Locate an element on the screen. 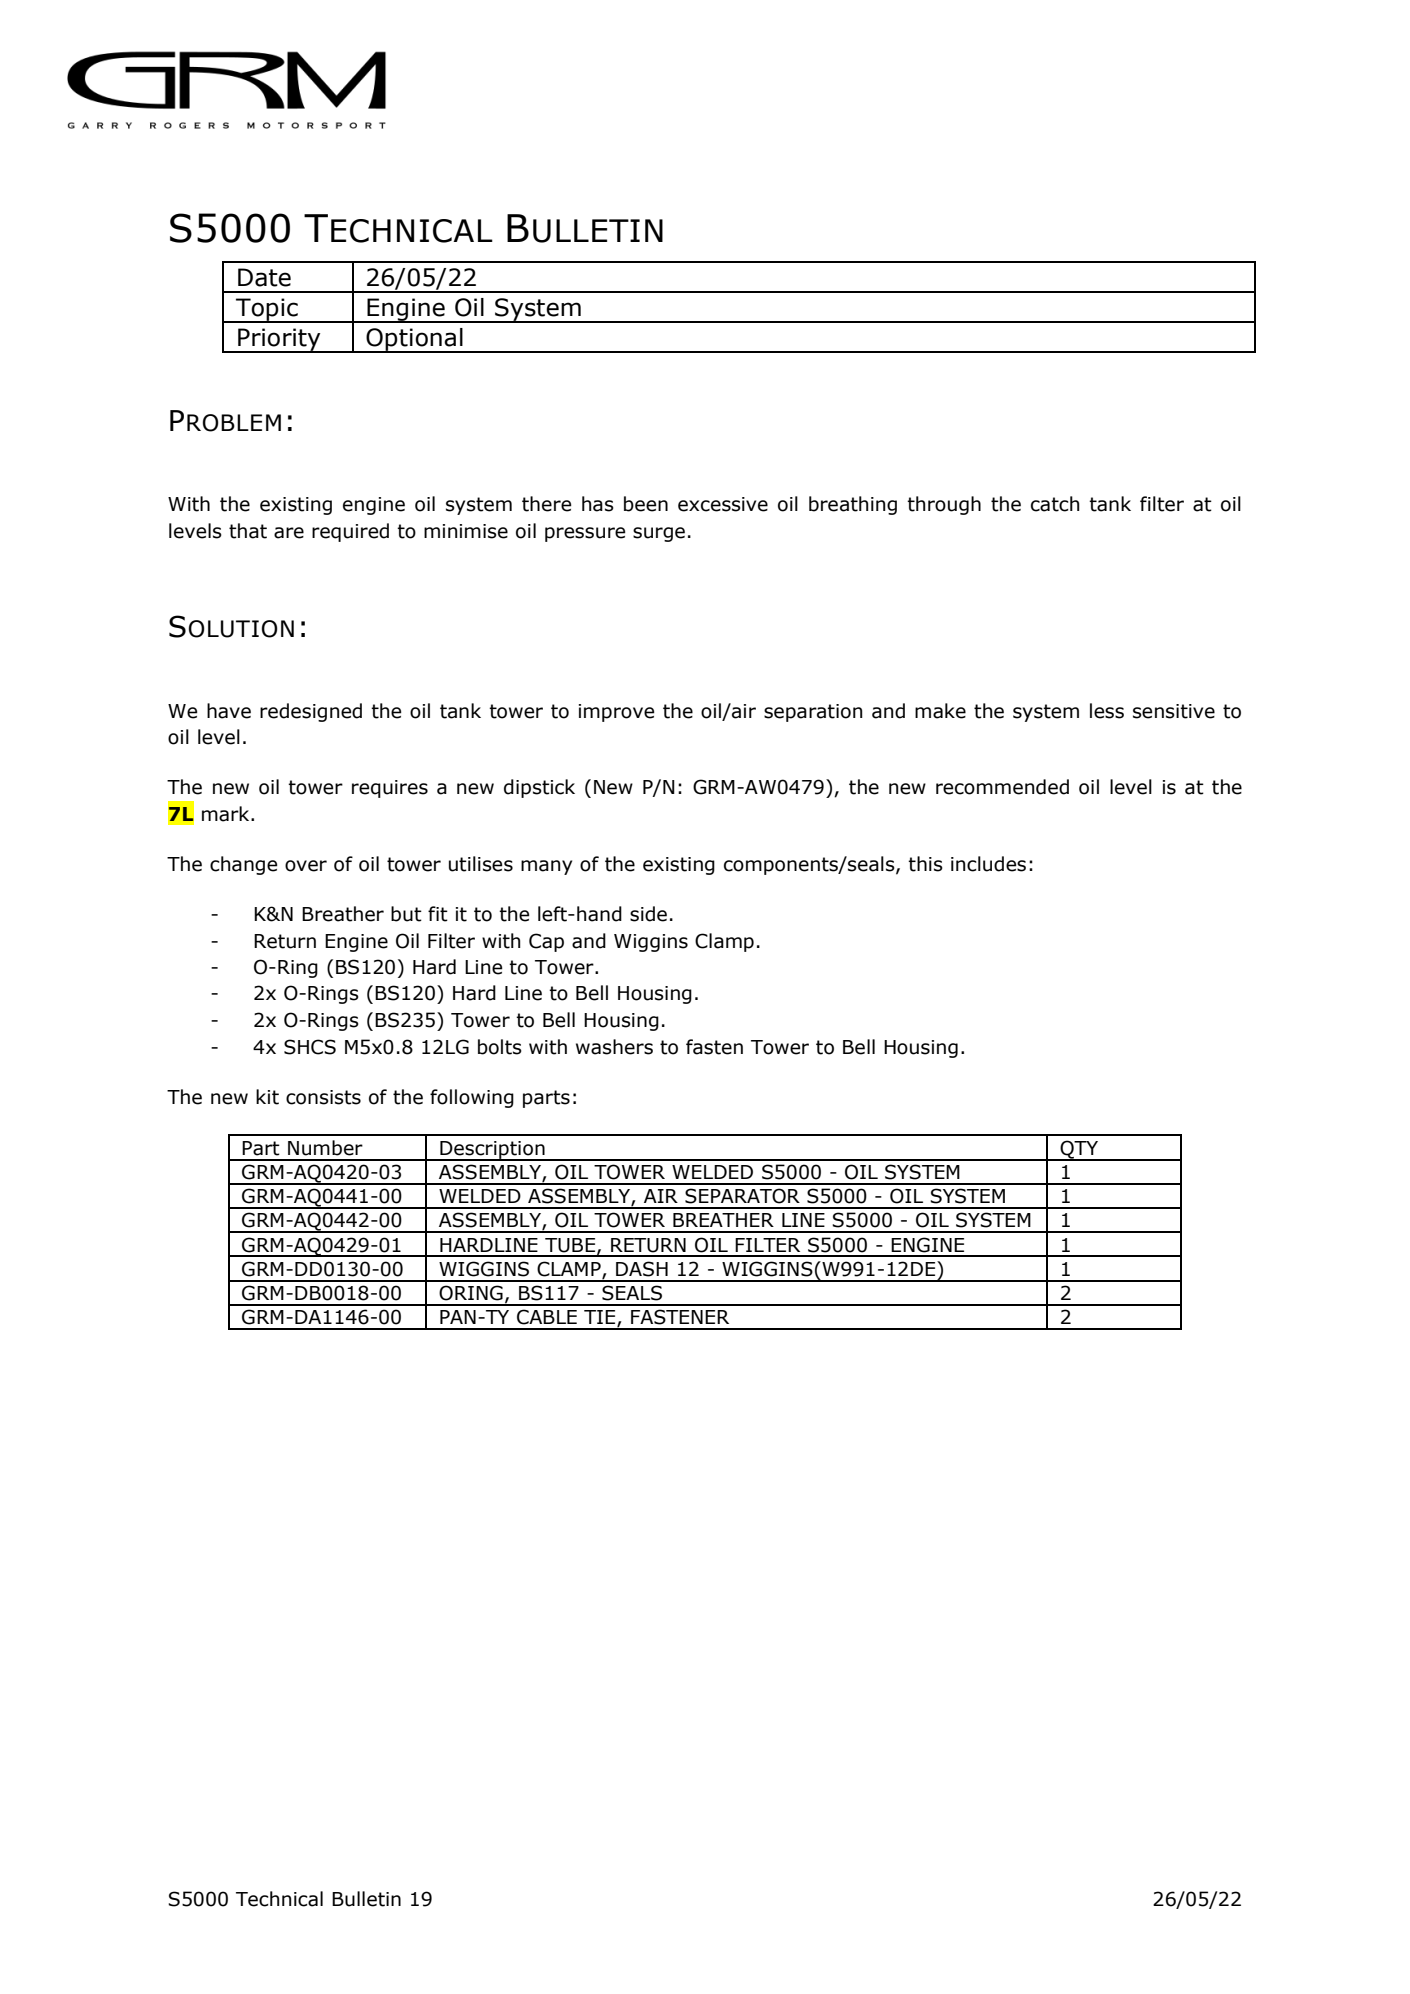  surge is located at coordinates (659, 534).
